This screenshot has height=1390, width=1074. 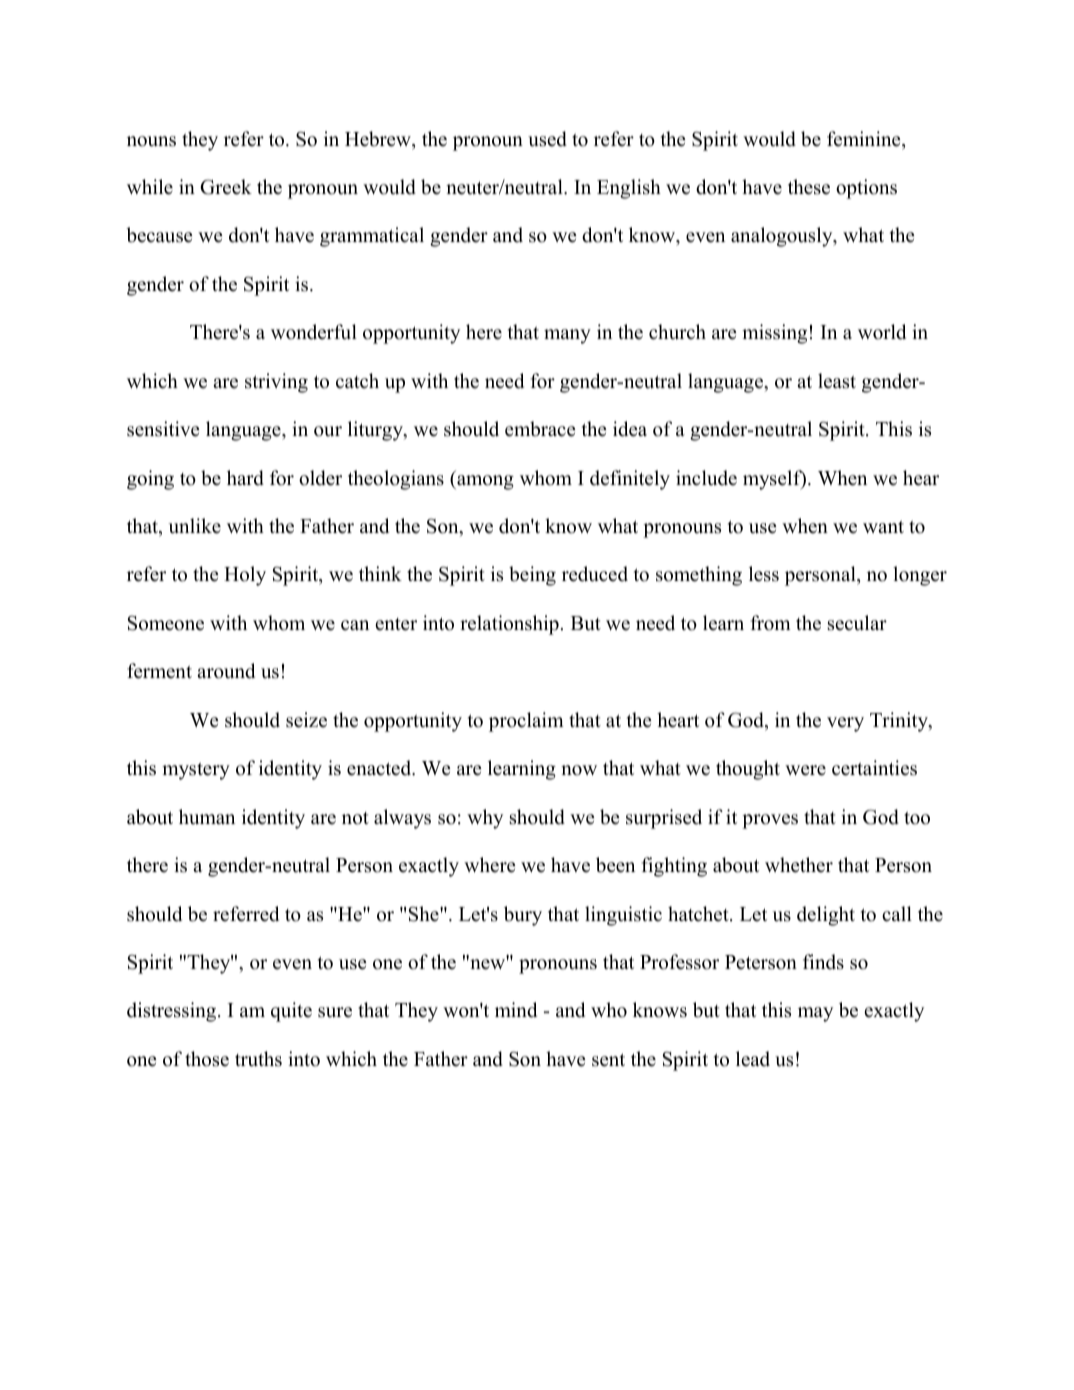 What do you see at coordinates (809, 187) in the screenshot?
I see `these` at bounding box center [809, 187].
